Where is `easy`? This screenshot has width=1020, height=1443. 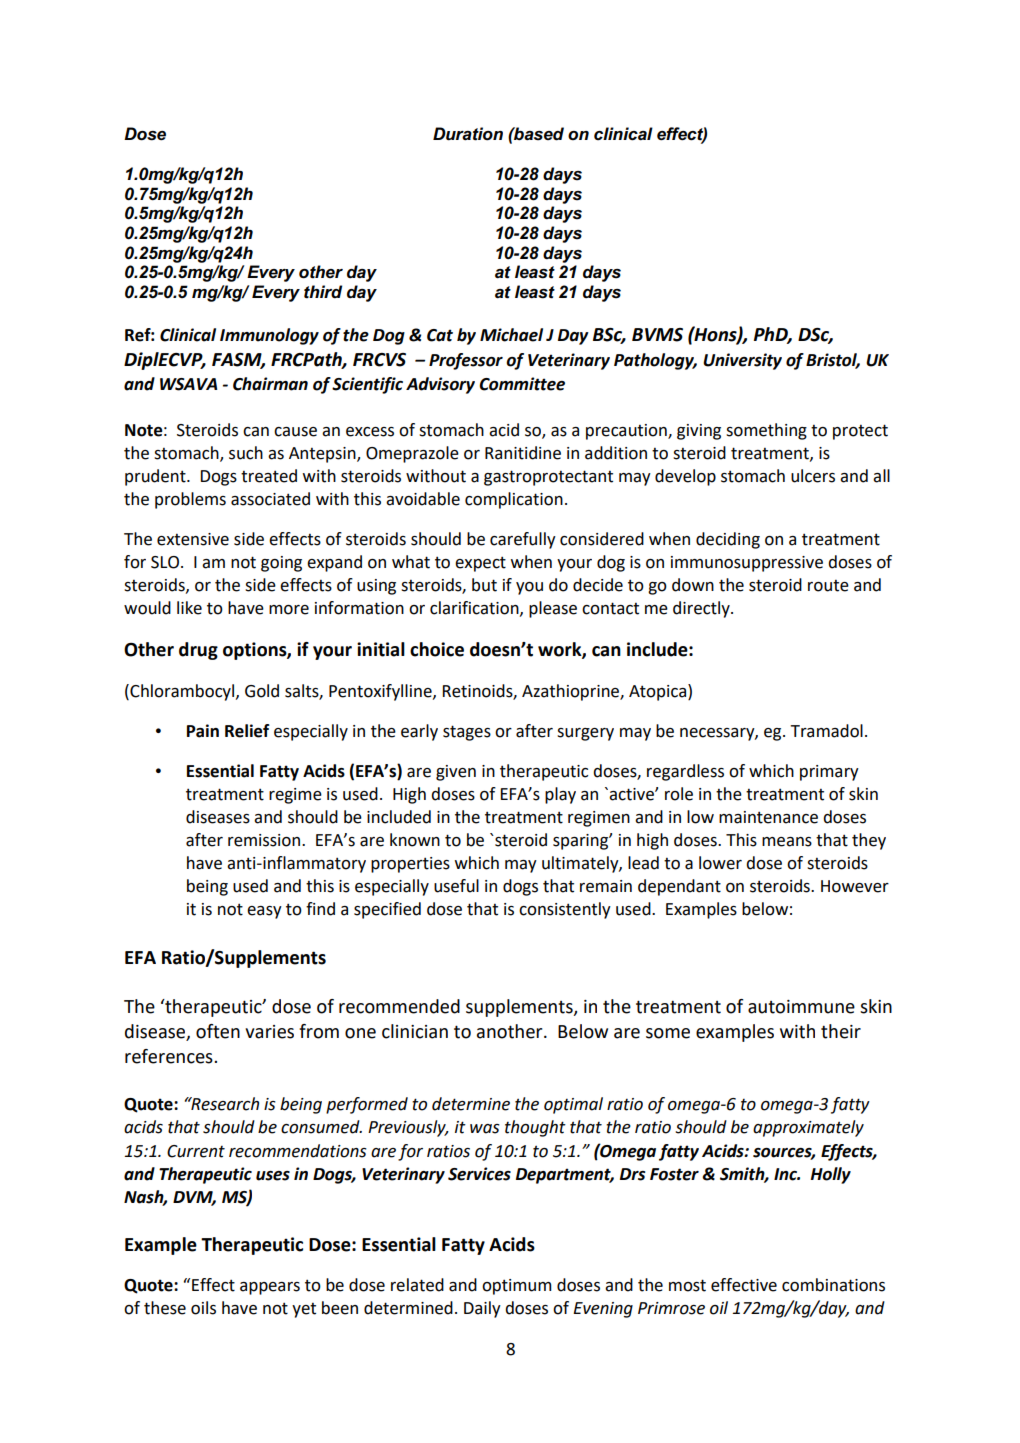
easy is located at coordinates (264, 912).
